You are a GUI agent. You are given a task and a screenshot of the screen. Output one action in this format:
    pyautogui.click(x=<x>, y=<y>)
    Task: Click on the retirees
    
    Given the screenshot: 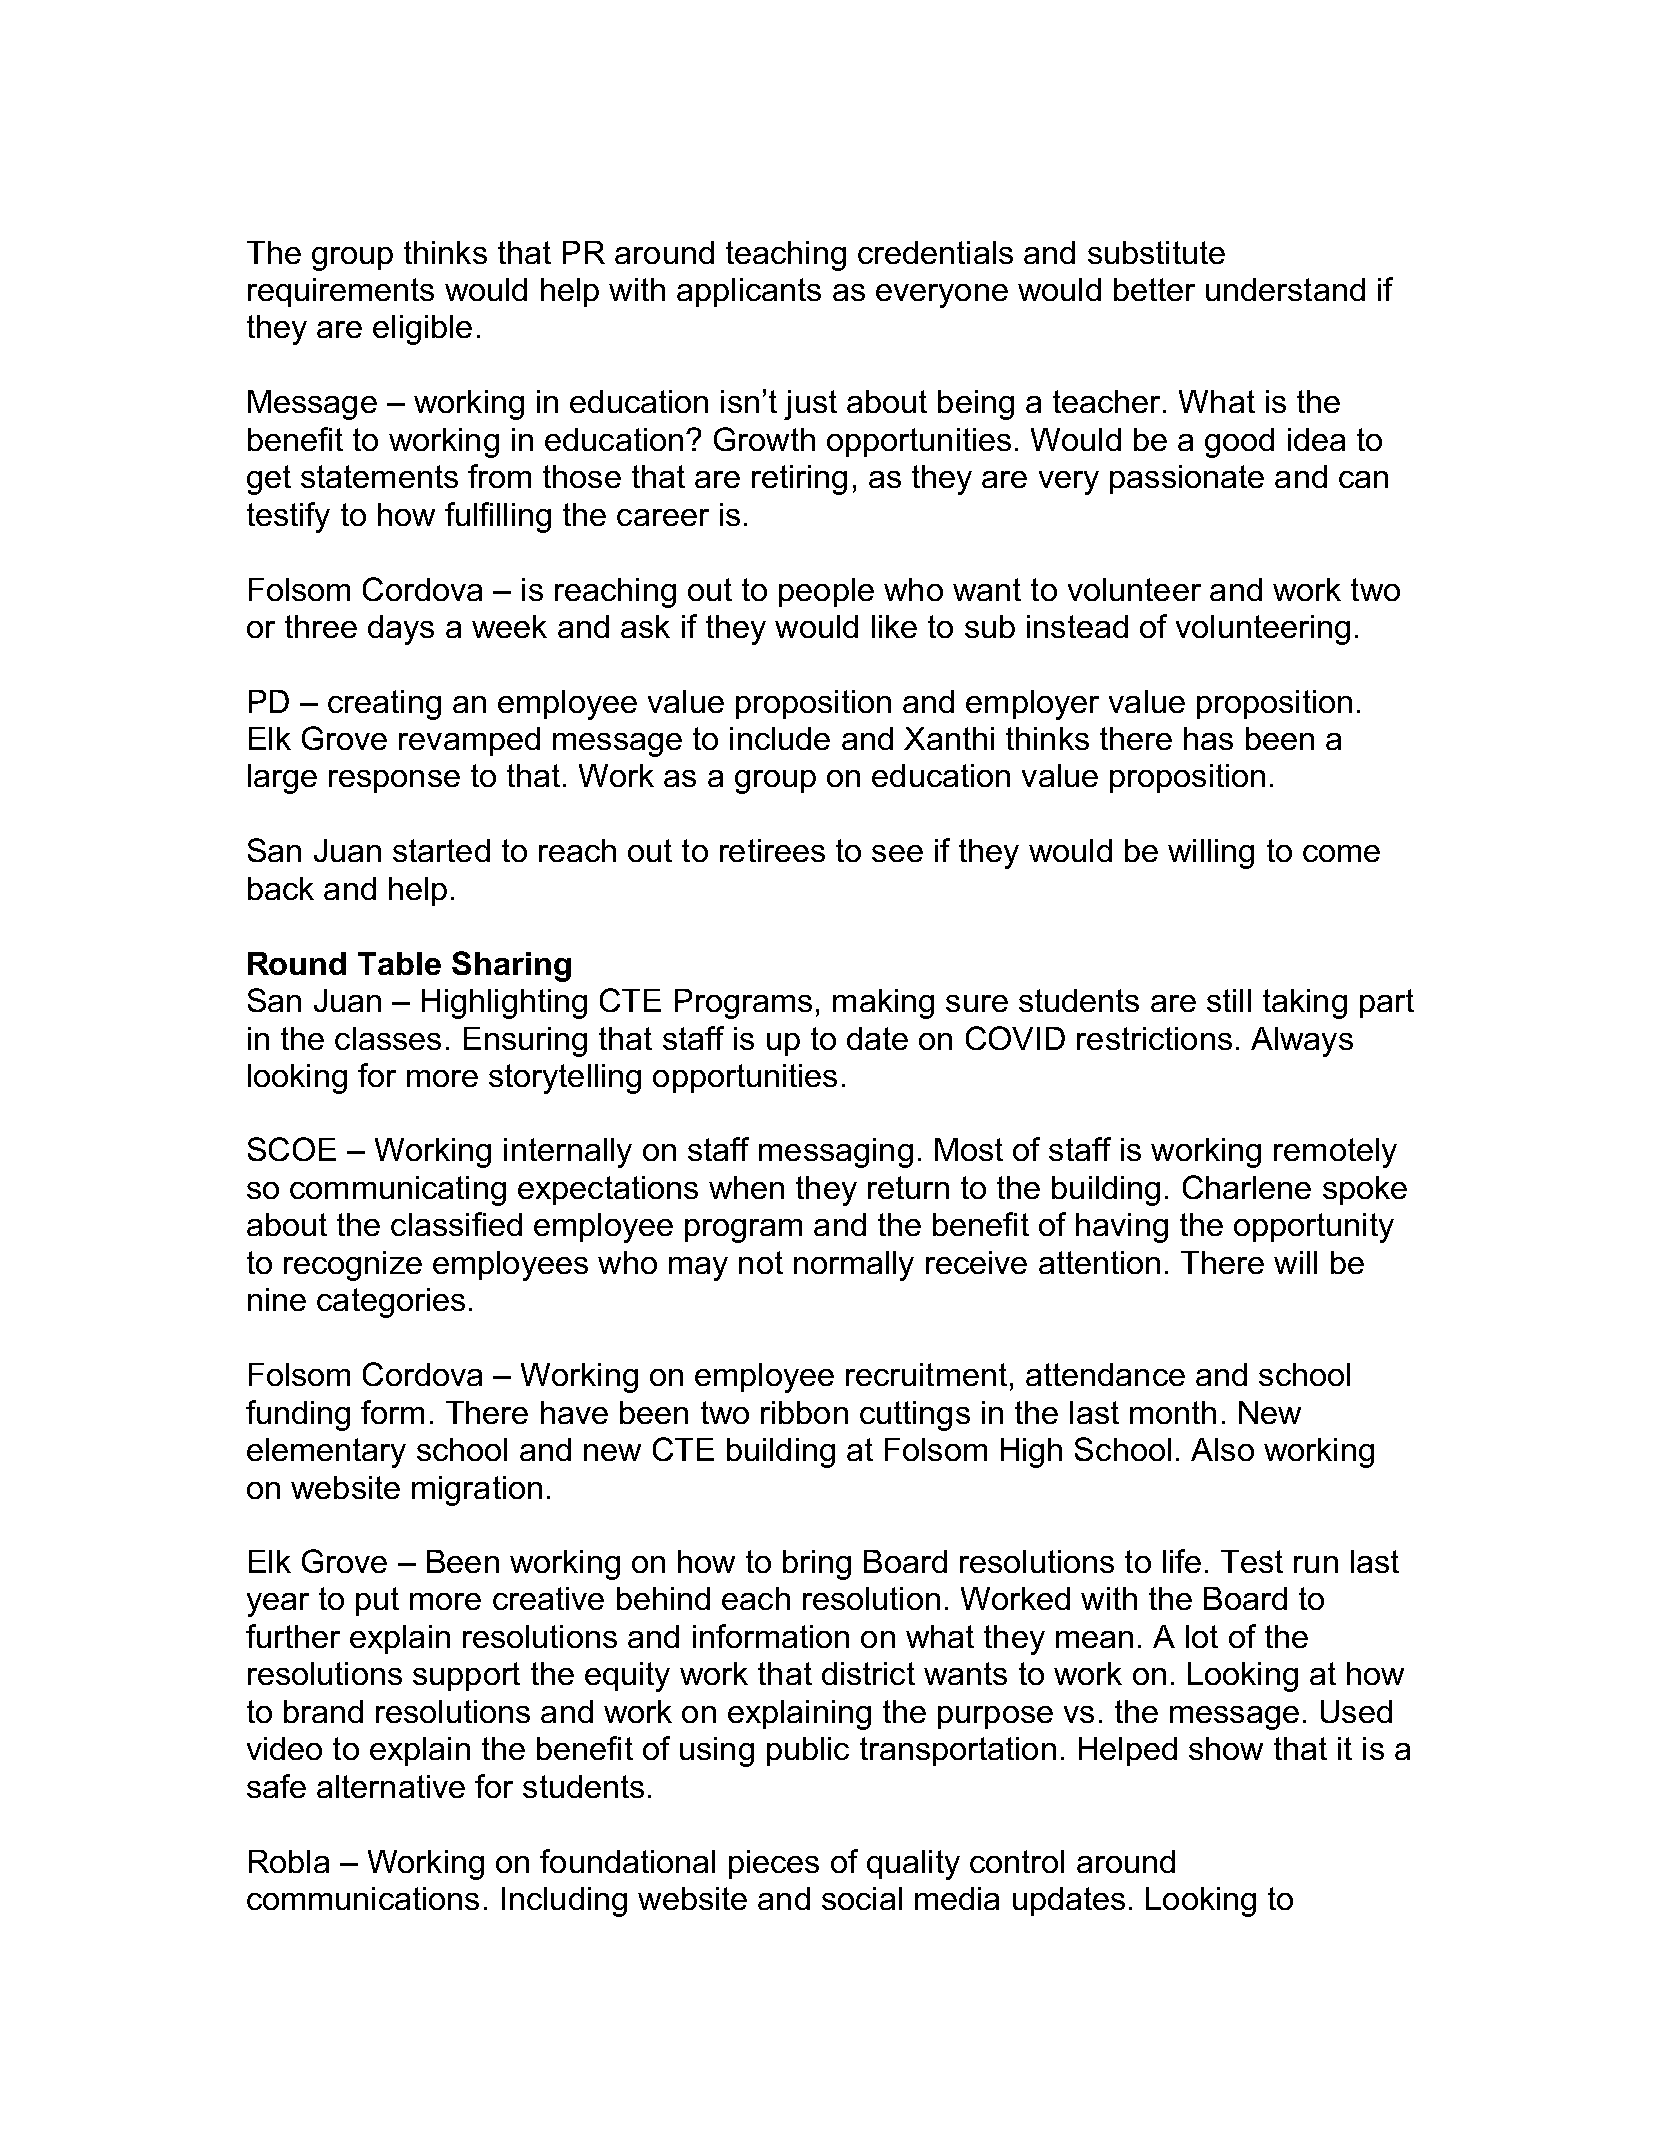 What is the action you would take?
    pyautogui.click(x=772, y=850)
